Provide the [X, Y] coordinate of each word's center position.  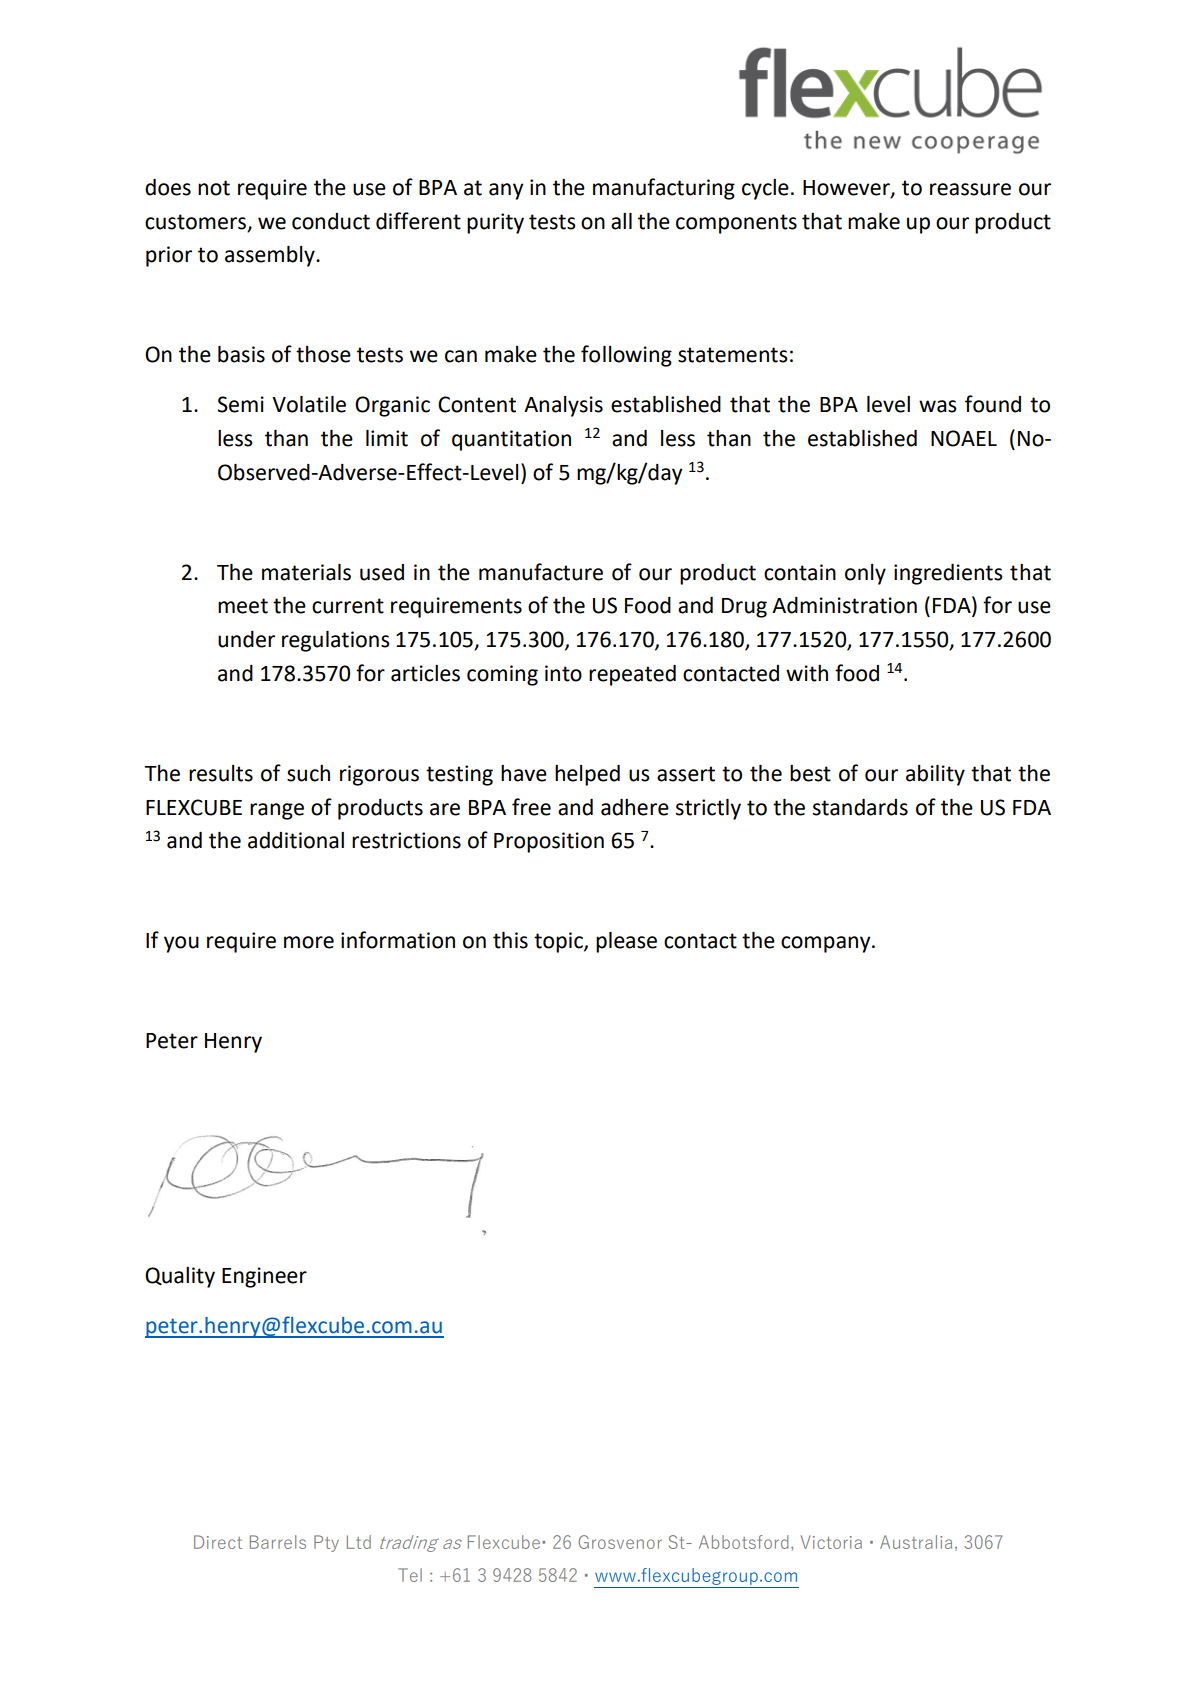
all [621, 221]
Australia [916, 1542]
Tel [410, 1575]
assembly [271, 256]
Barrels [278, 1542]
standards [860, 807]
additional [296, 840]
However [847, 188]
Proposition [549, 842]
